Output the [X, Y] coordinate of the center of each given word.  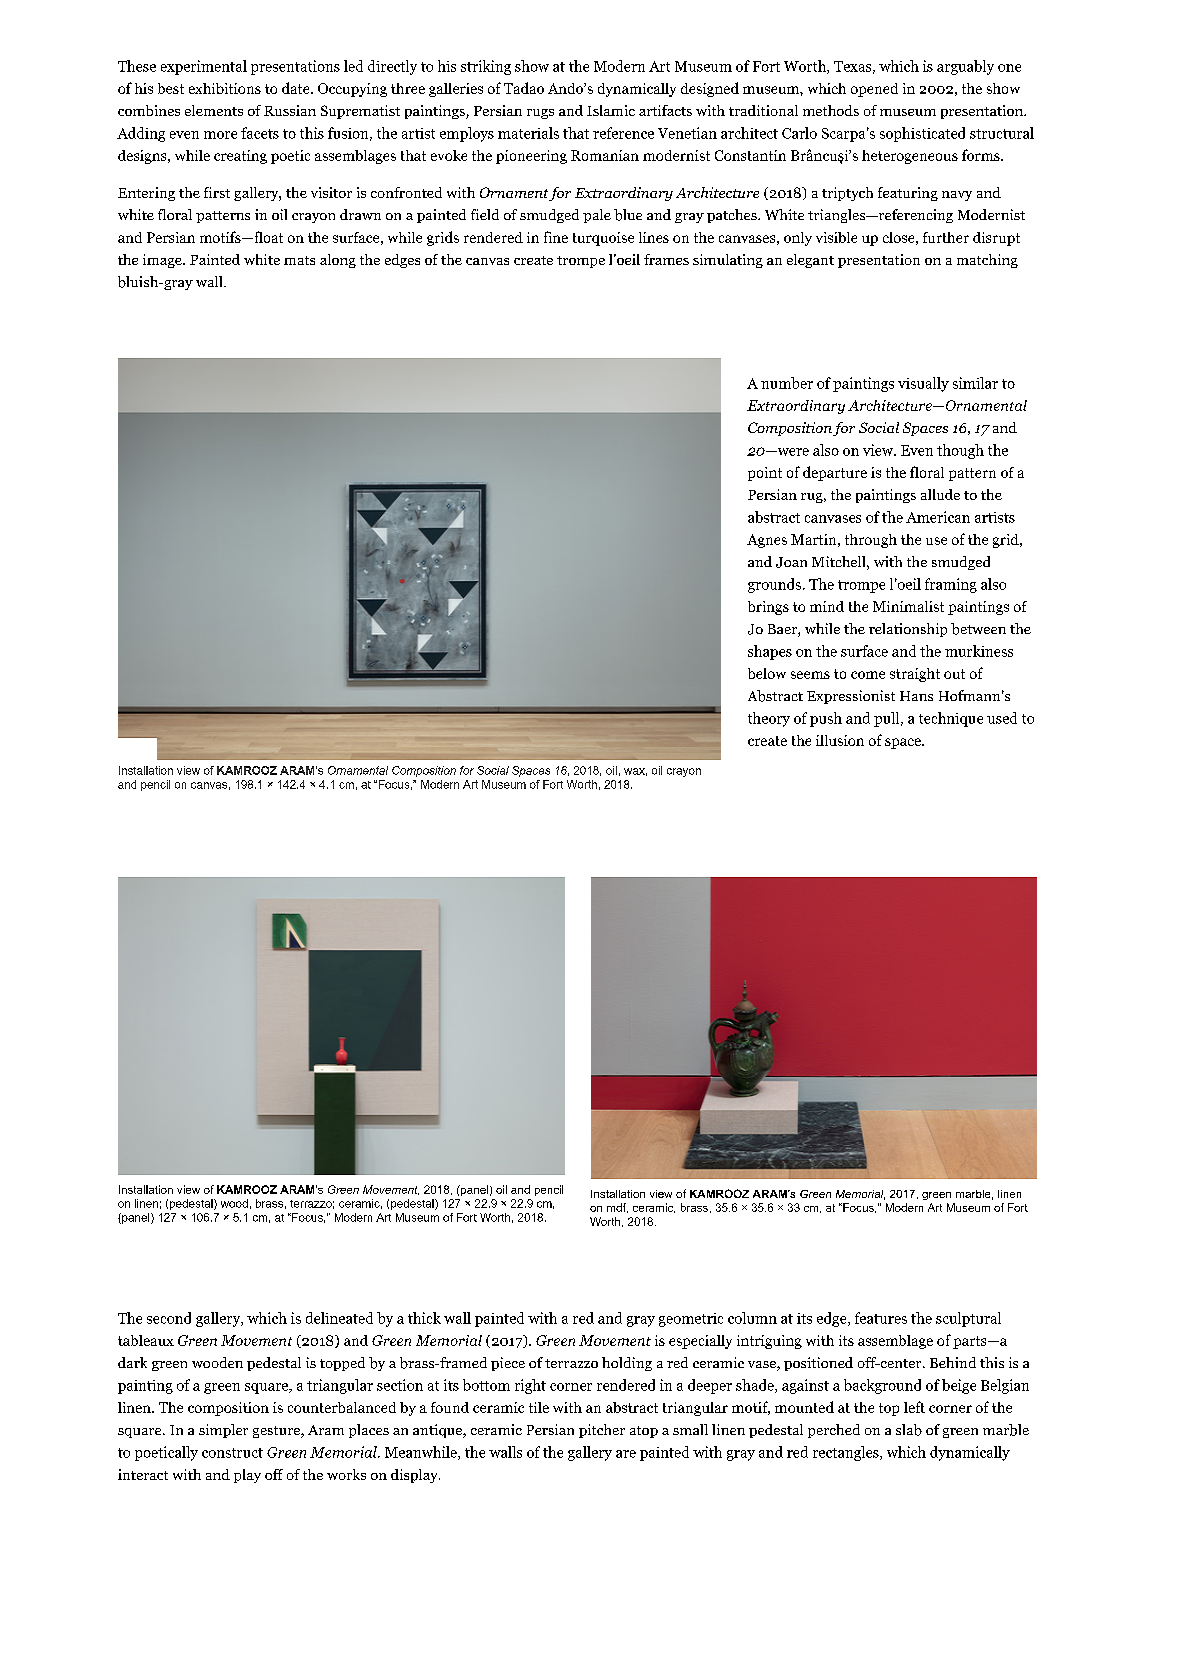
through [871, 541]
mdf [617, 1208]
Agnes [767, 541]
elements [214, 110]
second [169, 1318]
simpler [223, 1431]
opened [874, 90]
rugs [540, 114]
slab [909, 1430]
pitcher [602, 1431]
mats [299, 260]
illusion [840, 740]
